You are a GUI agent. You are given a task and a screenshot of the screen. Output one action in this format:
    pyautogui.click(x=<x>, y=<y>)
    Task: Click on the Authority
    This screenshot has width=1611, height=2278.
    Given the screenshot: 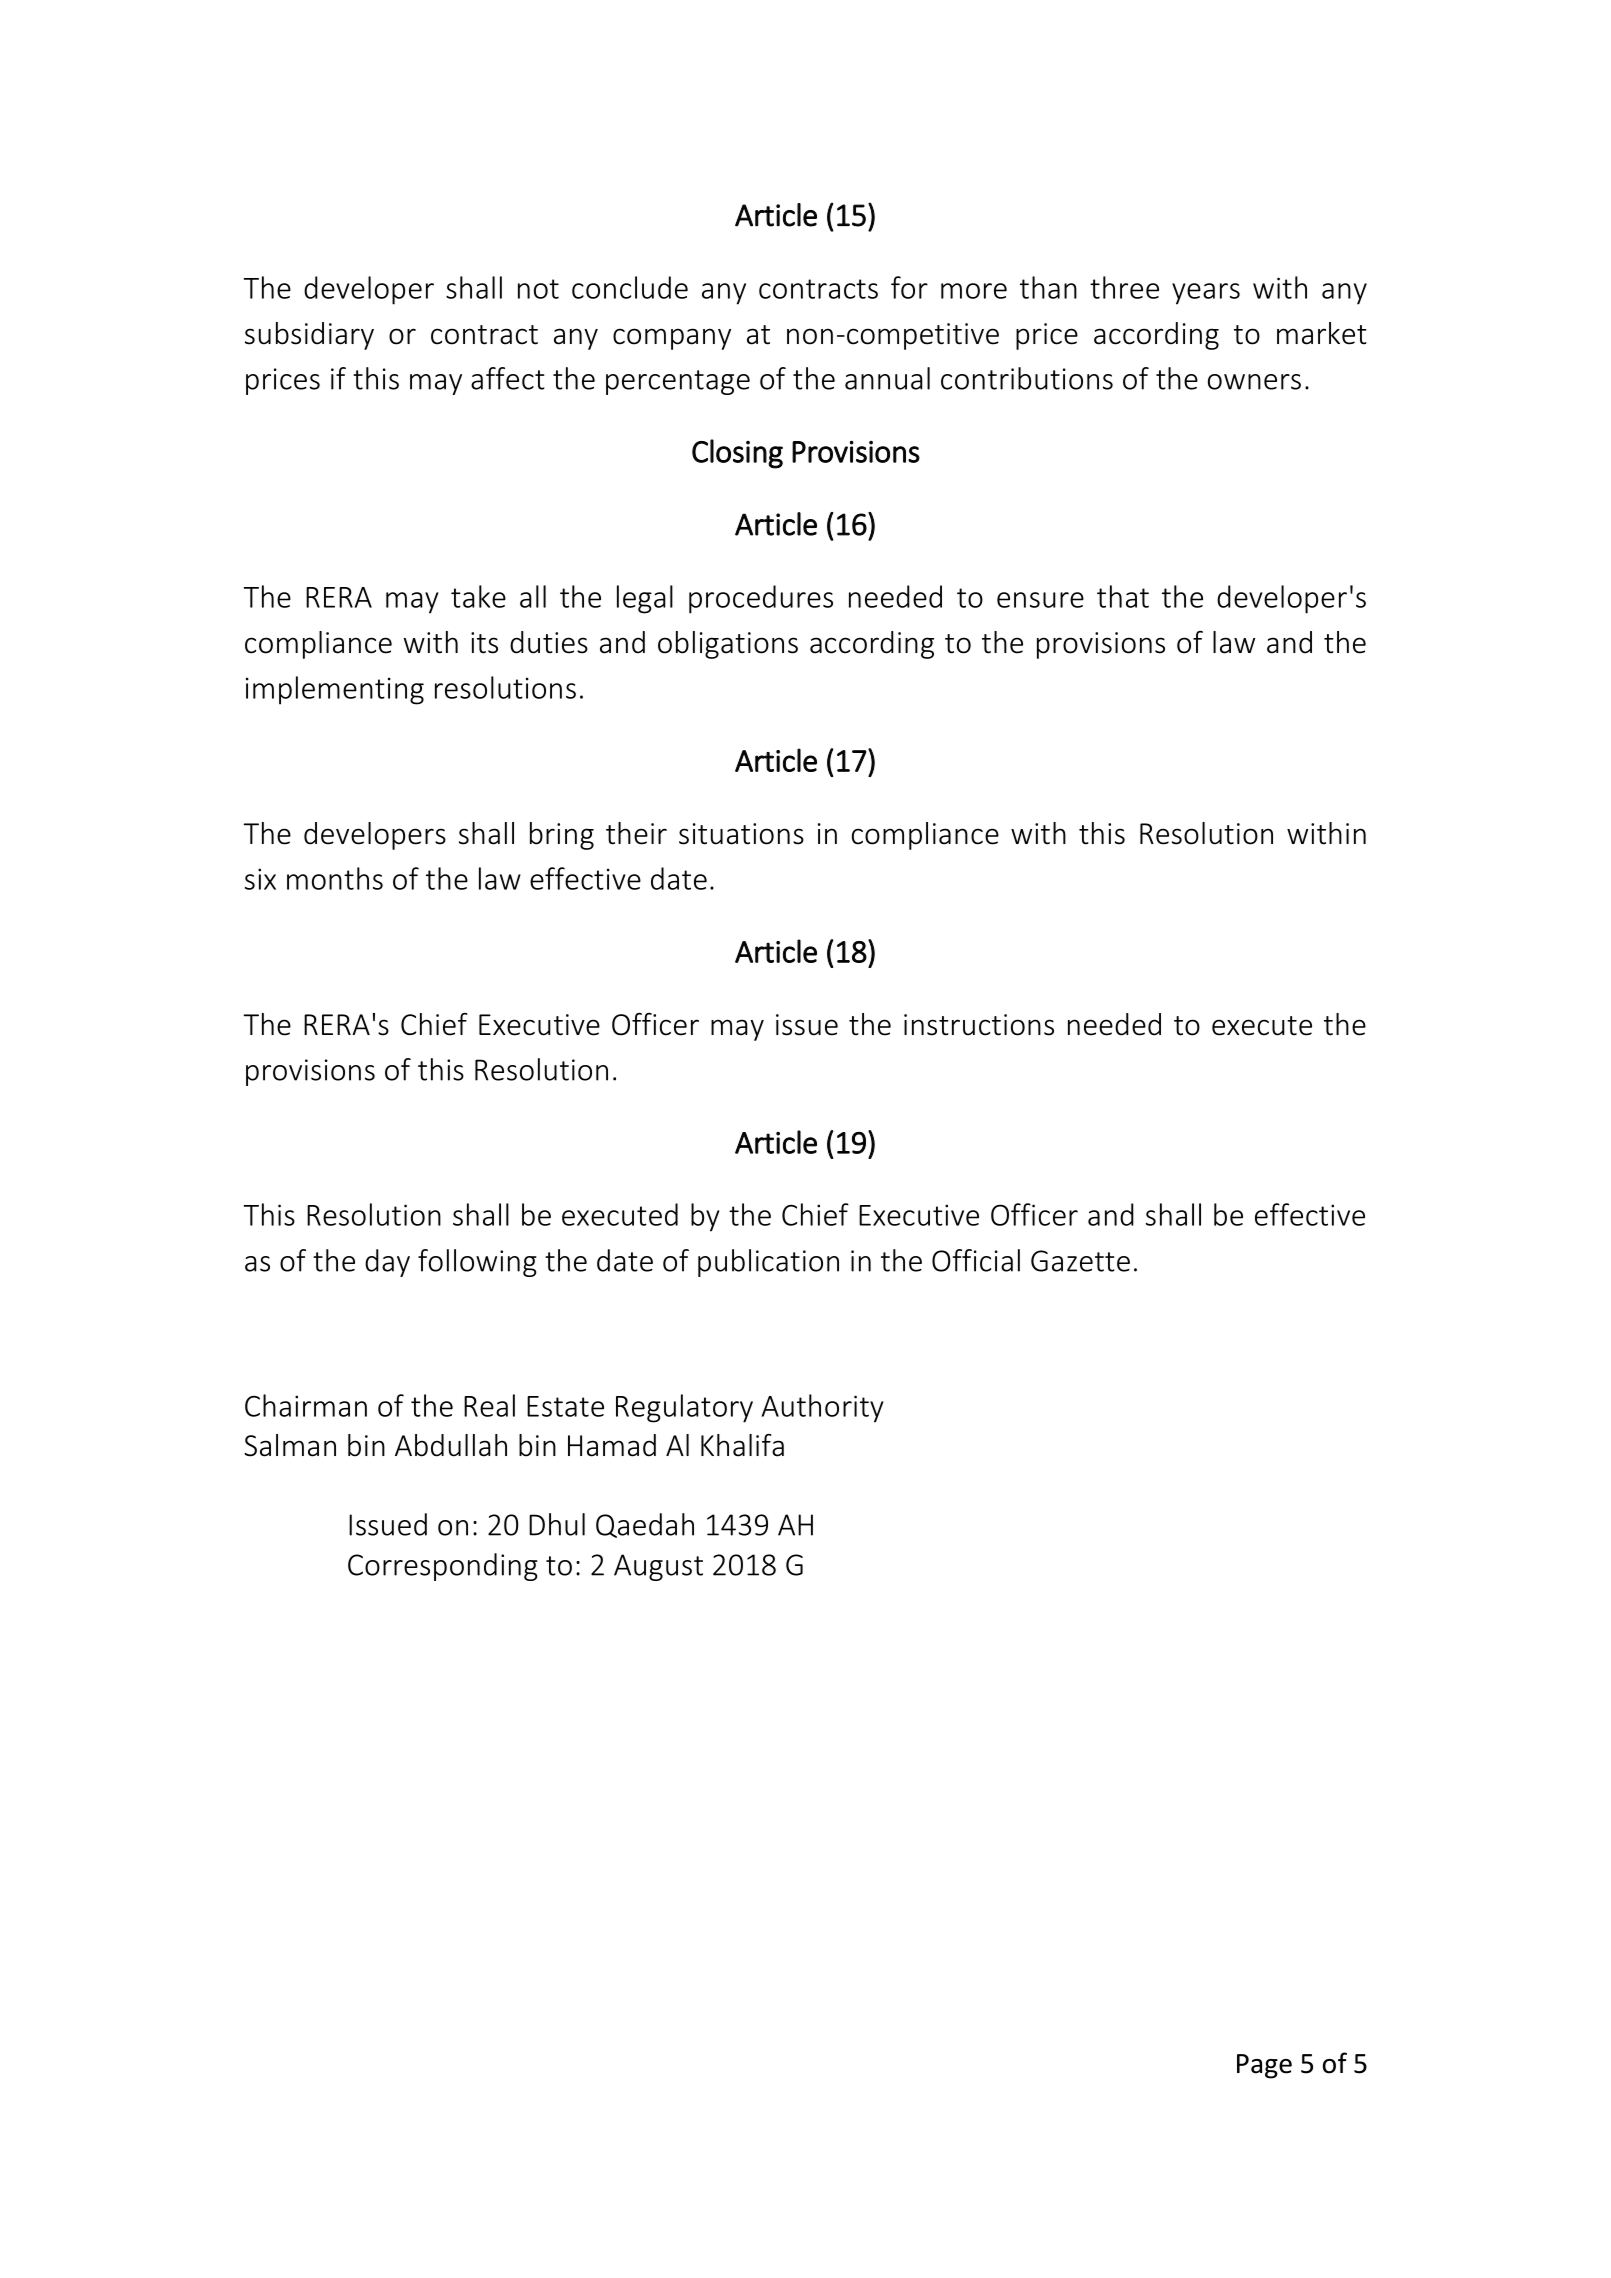 What is the action you would take?
    pyautogui.click(x=823, y=1408)
